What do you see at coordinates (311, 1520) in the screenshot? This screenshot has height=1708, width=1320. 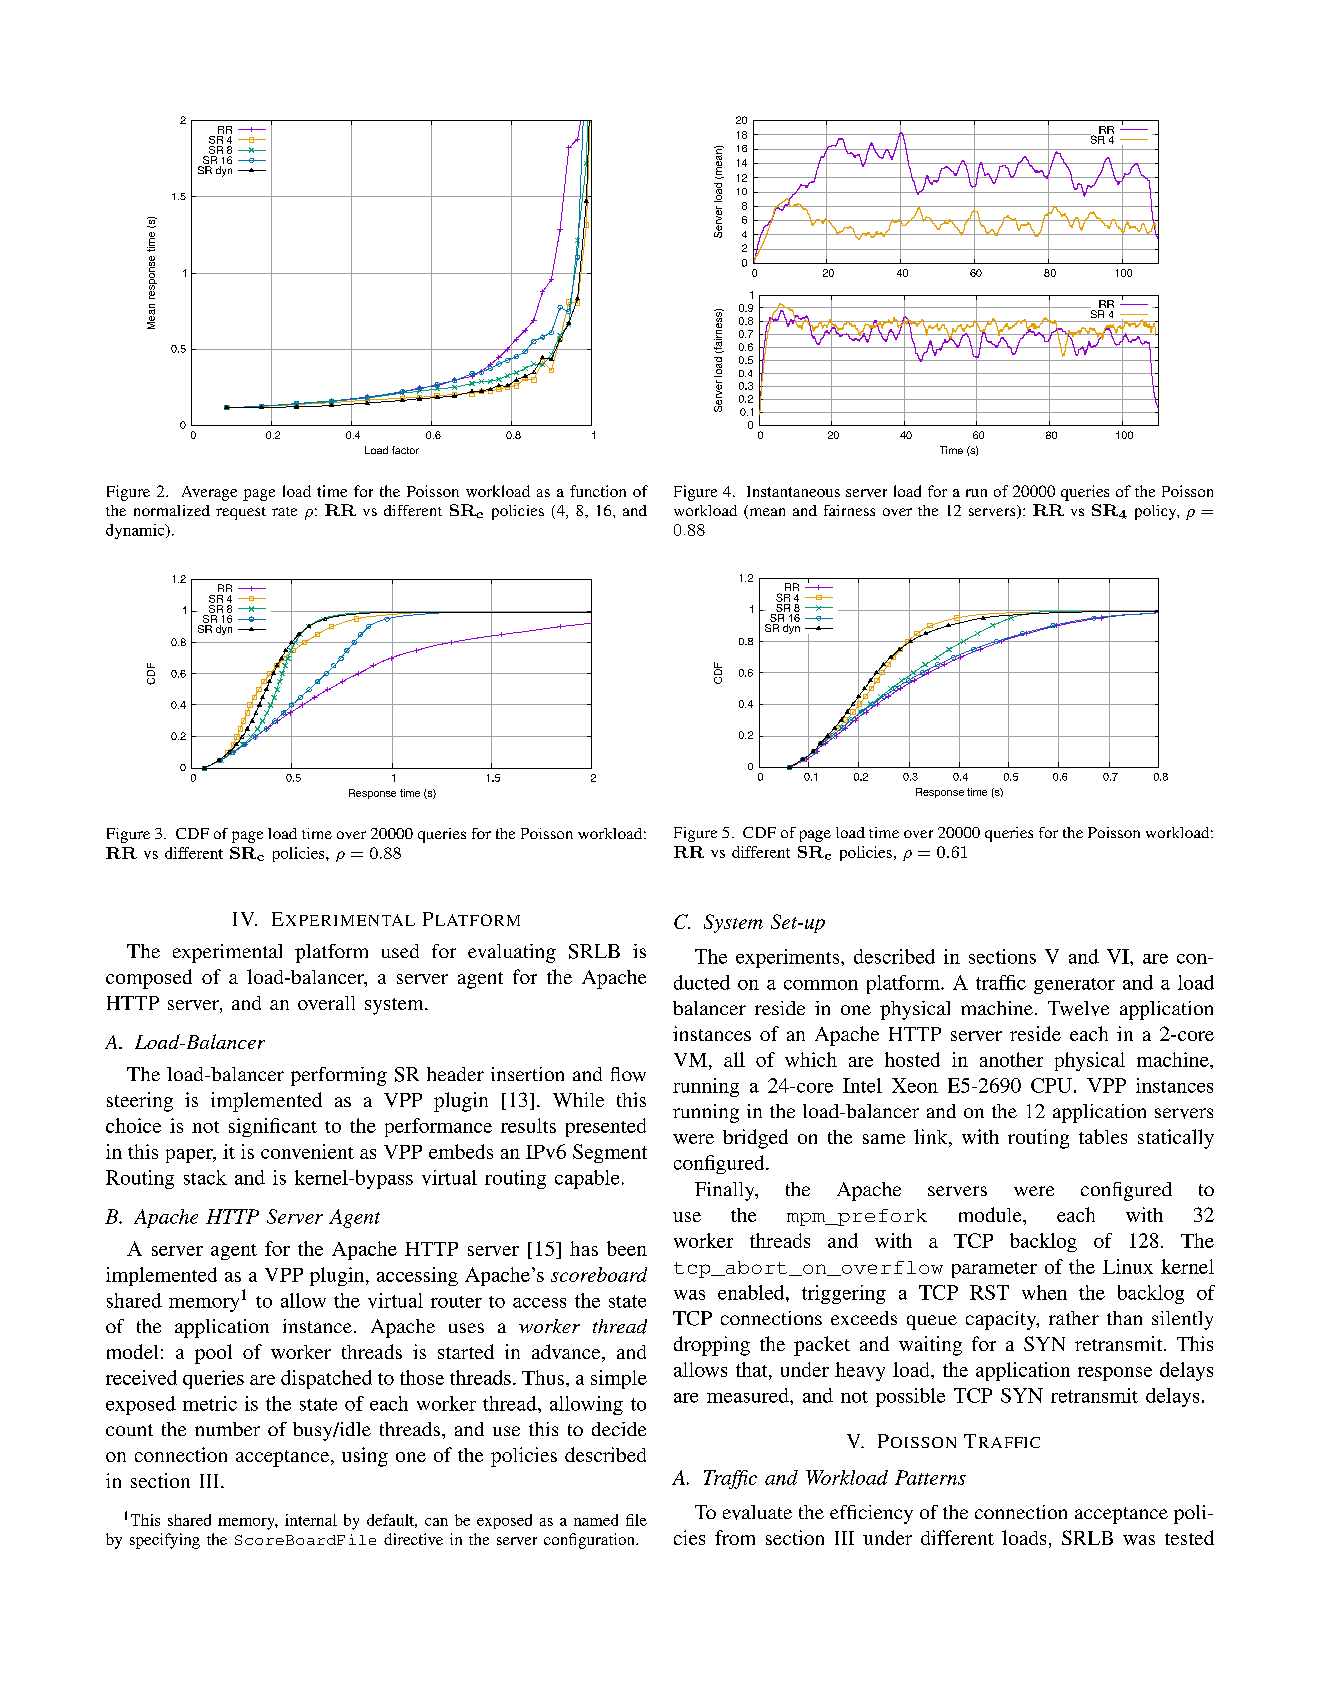 I see `internal` at bounding box center [311, 1520].
